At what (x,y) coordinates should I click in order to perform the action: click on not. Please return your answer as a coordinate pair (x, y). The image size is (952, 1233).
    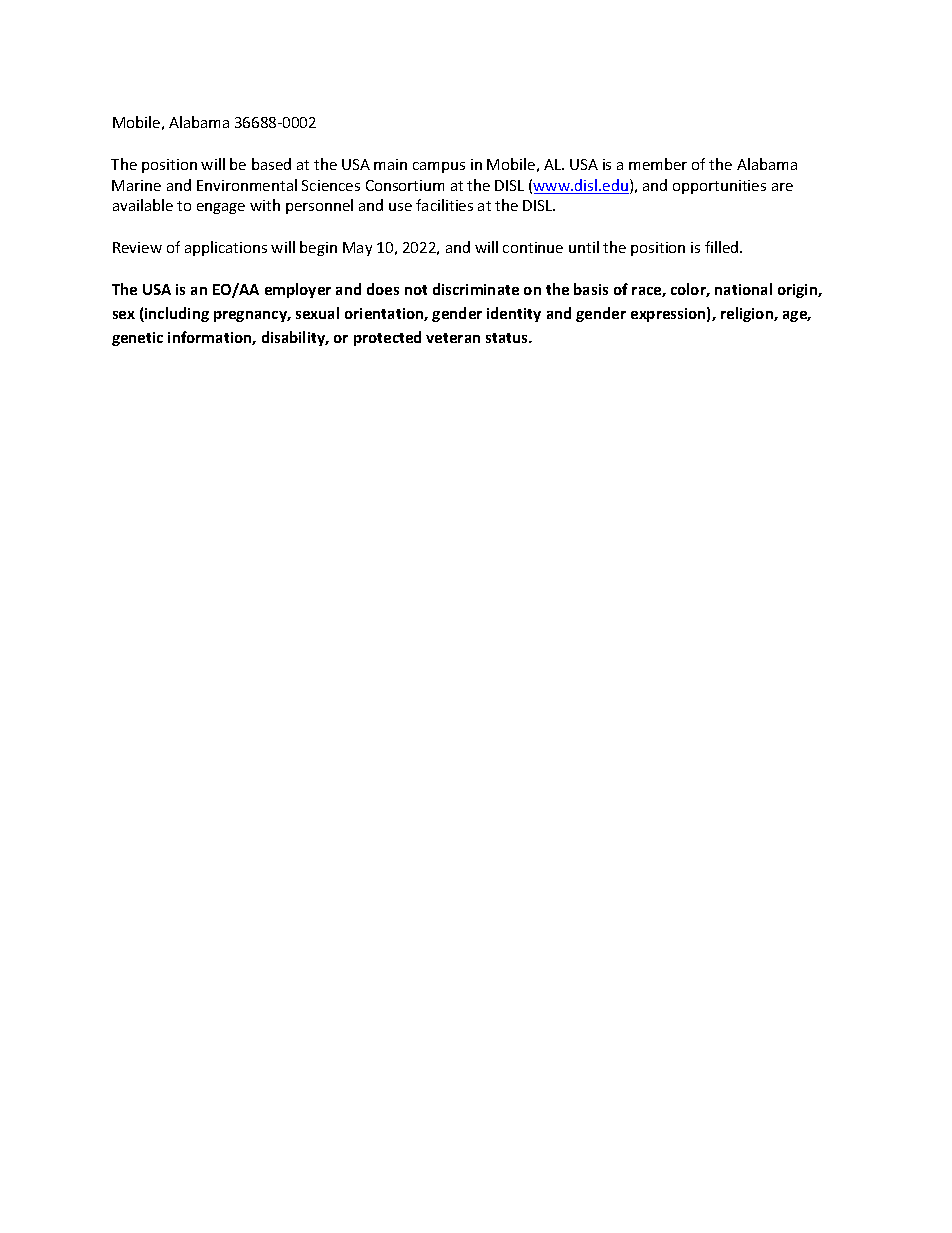
    Looking at the image, I should click on (416, 290).
